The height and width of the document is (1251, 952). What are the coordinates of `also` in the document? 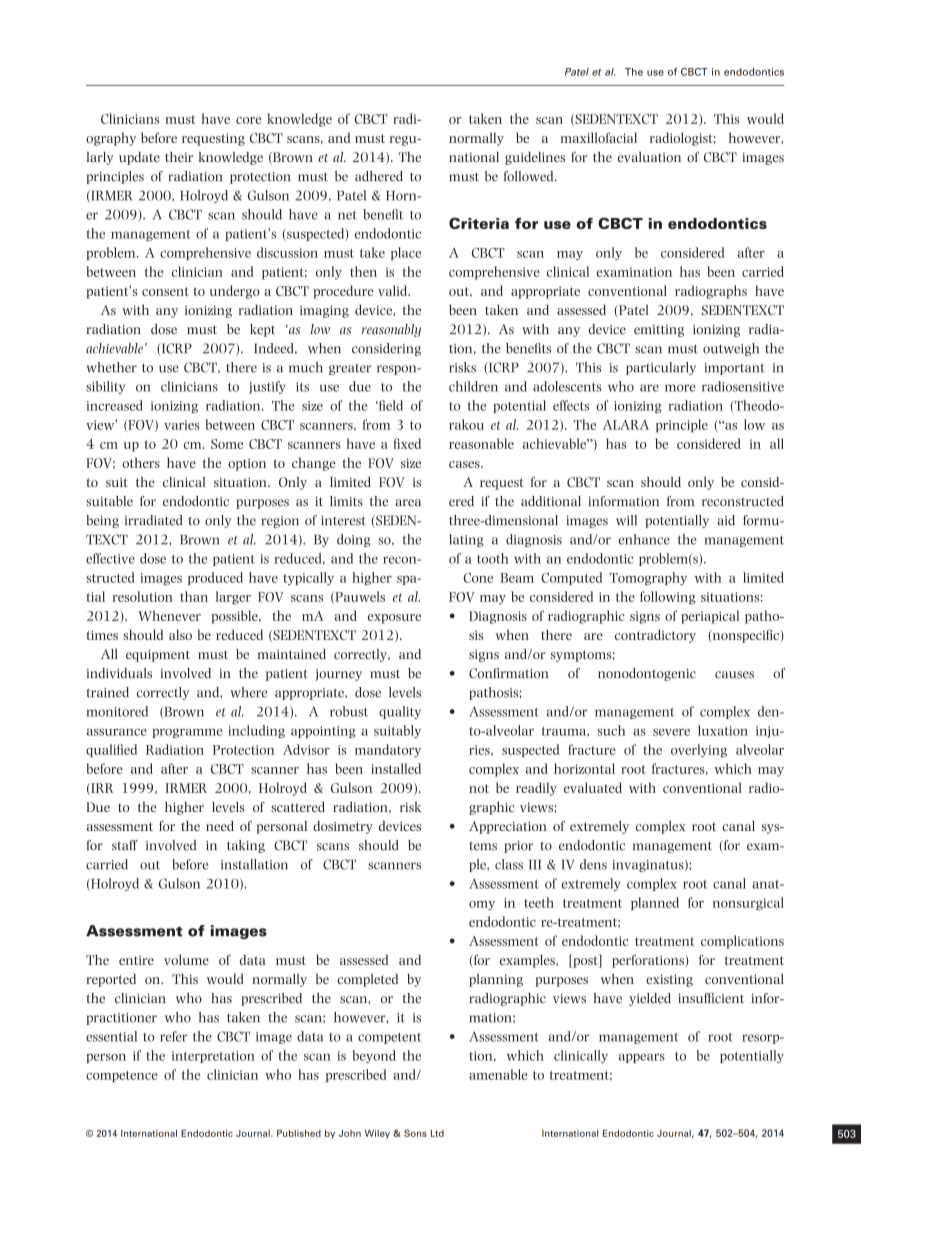 It's located at (180, 634).
